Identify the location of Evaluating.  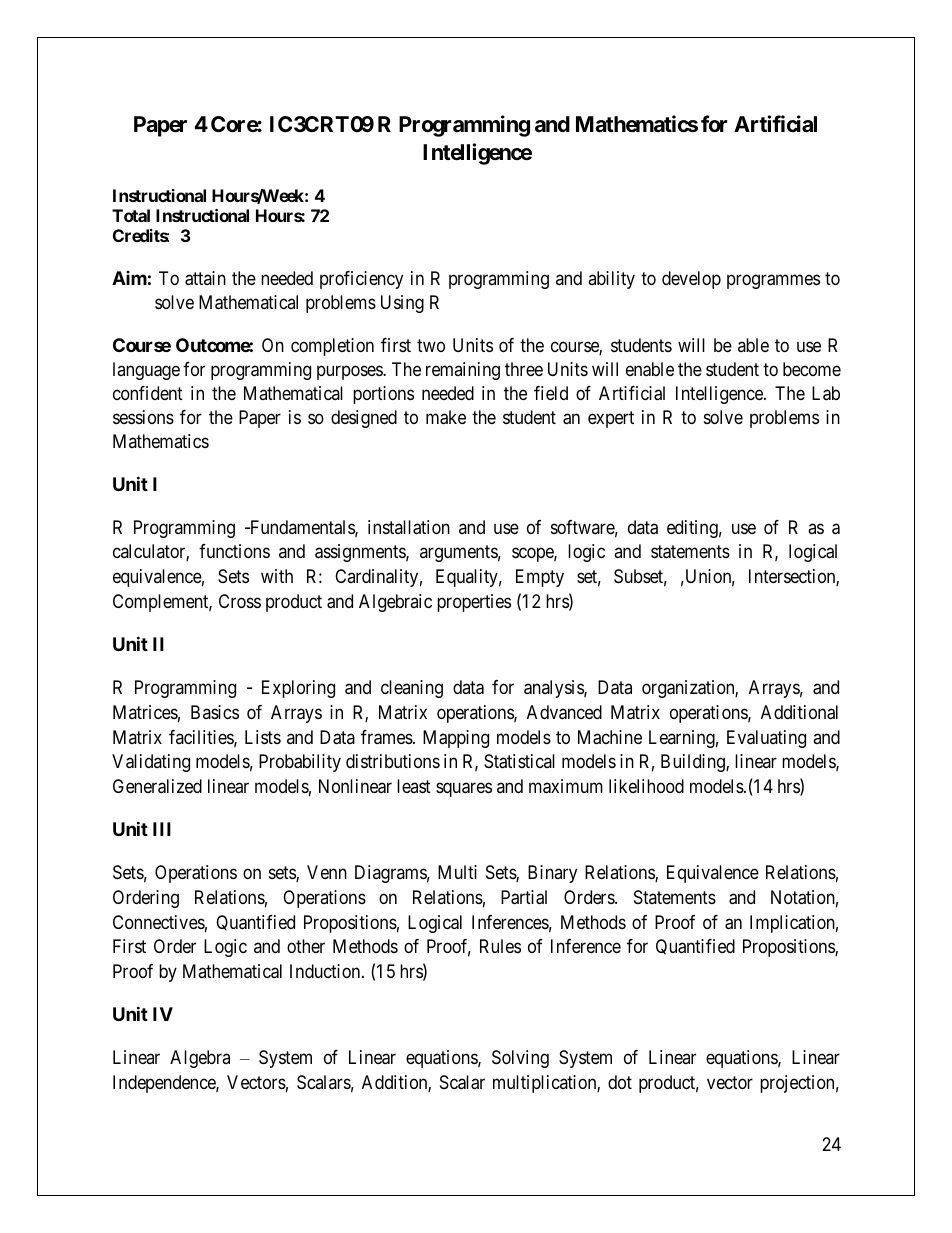
(766, 739).
